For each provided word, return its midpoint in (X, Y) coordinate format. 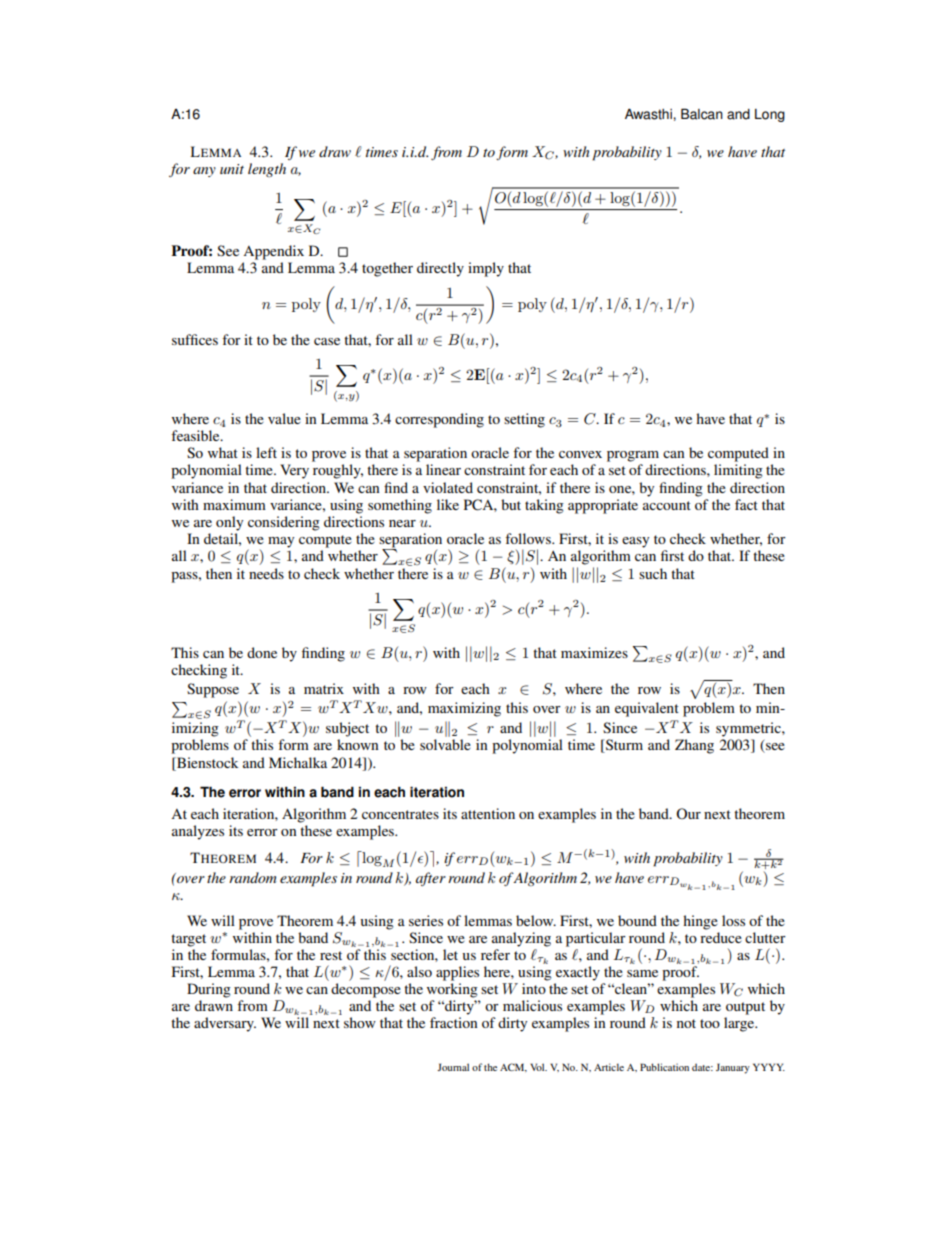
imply (486, 269)
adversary (225, 1024)
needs (266, 573)
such (653, 573)
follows (529, 538)
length (267, 170)
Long (770, 115)
